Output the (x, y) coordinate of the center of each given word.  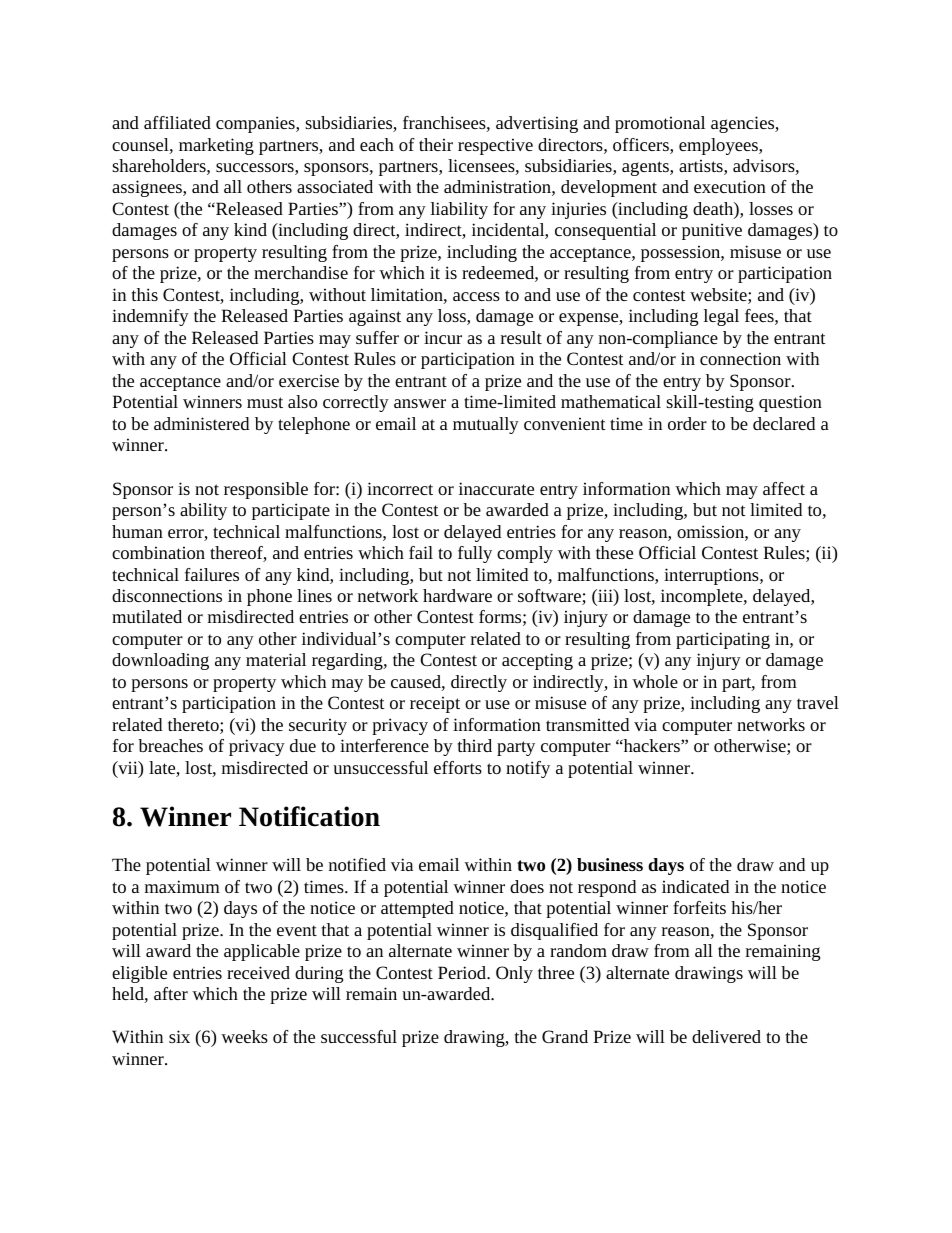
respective (495, 146)
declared (784, 423)
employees (719, 146)
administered (201, 423)
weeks (244, 1036)
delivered (726, 1036)
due (303, 745)
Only (514, 974)
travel (818, 702)
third (475, 745)
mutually (486, 425)
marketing (216, 146)
